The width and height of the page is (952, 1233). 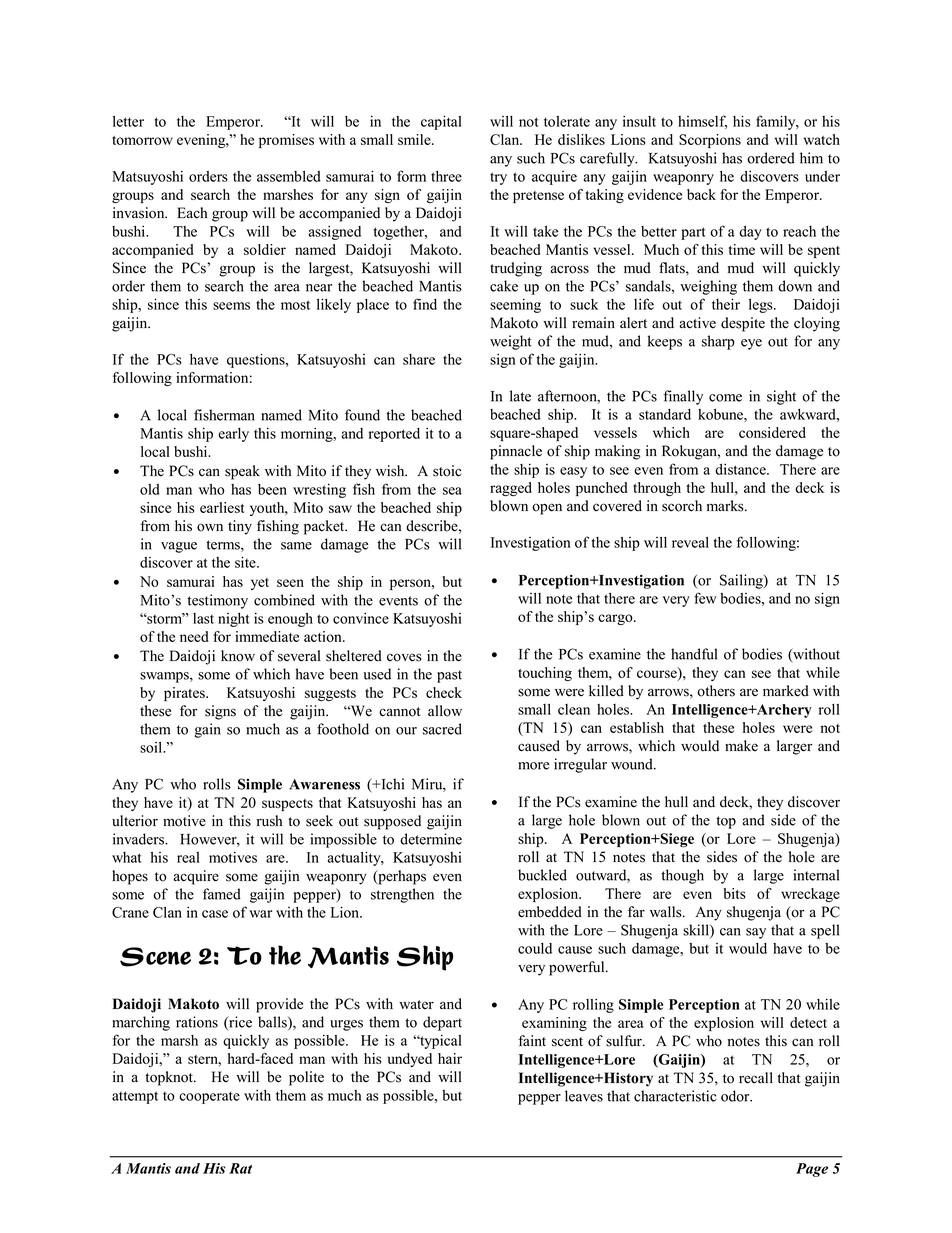 I want to click on handful, so click(x=694, y=654).
